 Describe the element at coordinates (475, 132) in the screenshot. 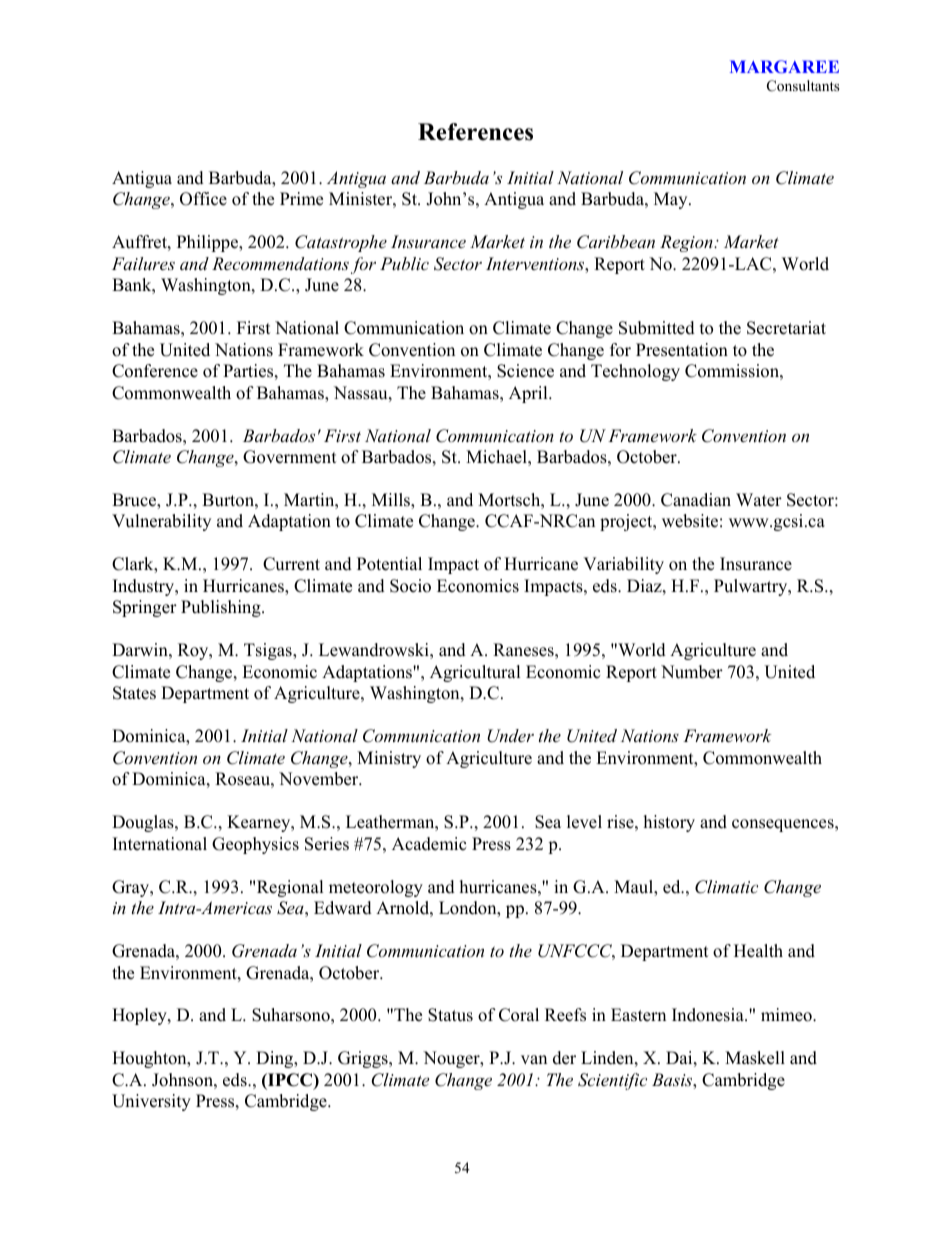

I see `References` at that location.
